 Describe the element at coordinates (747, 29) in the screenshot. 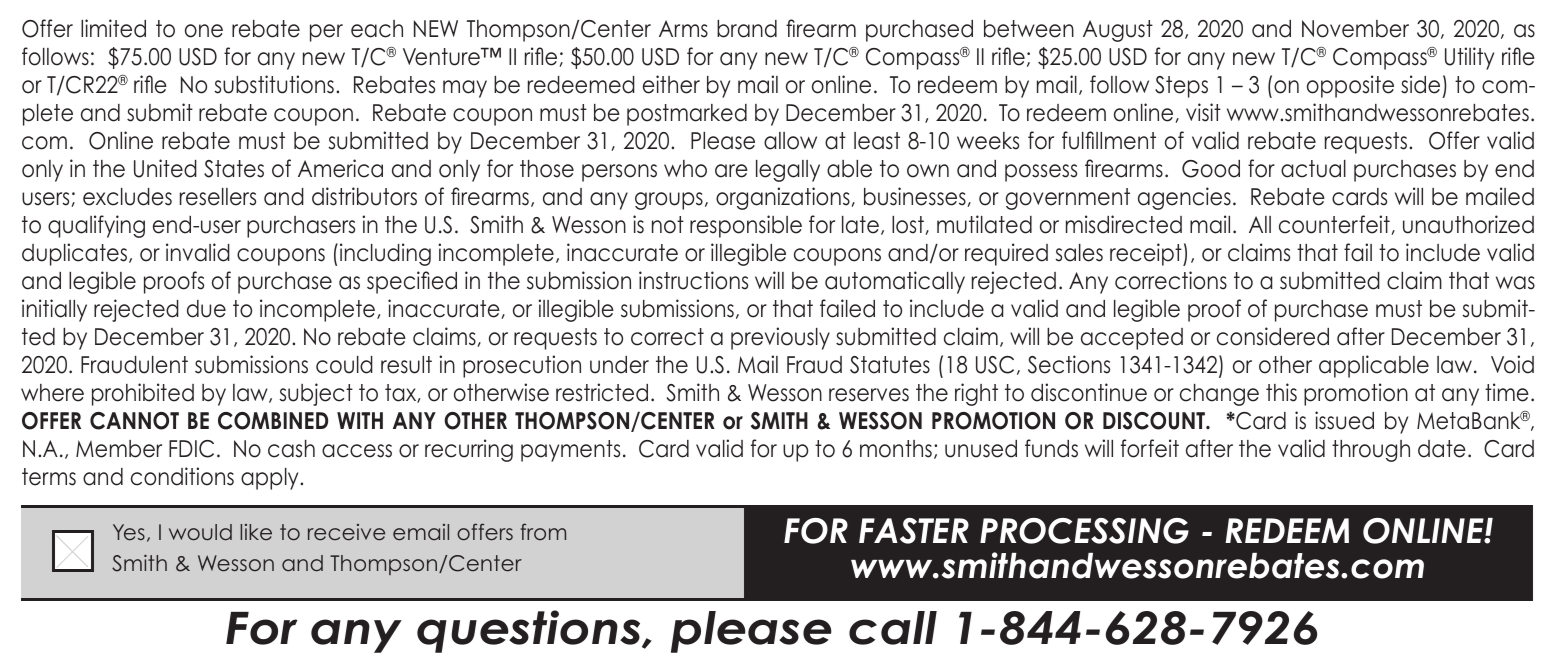

I see `brand` at that location.
